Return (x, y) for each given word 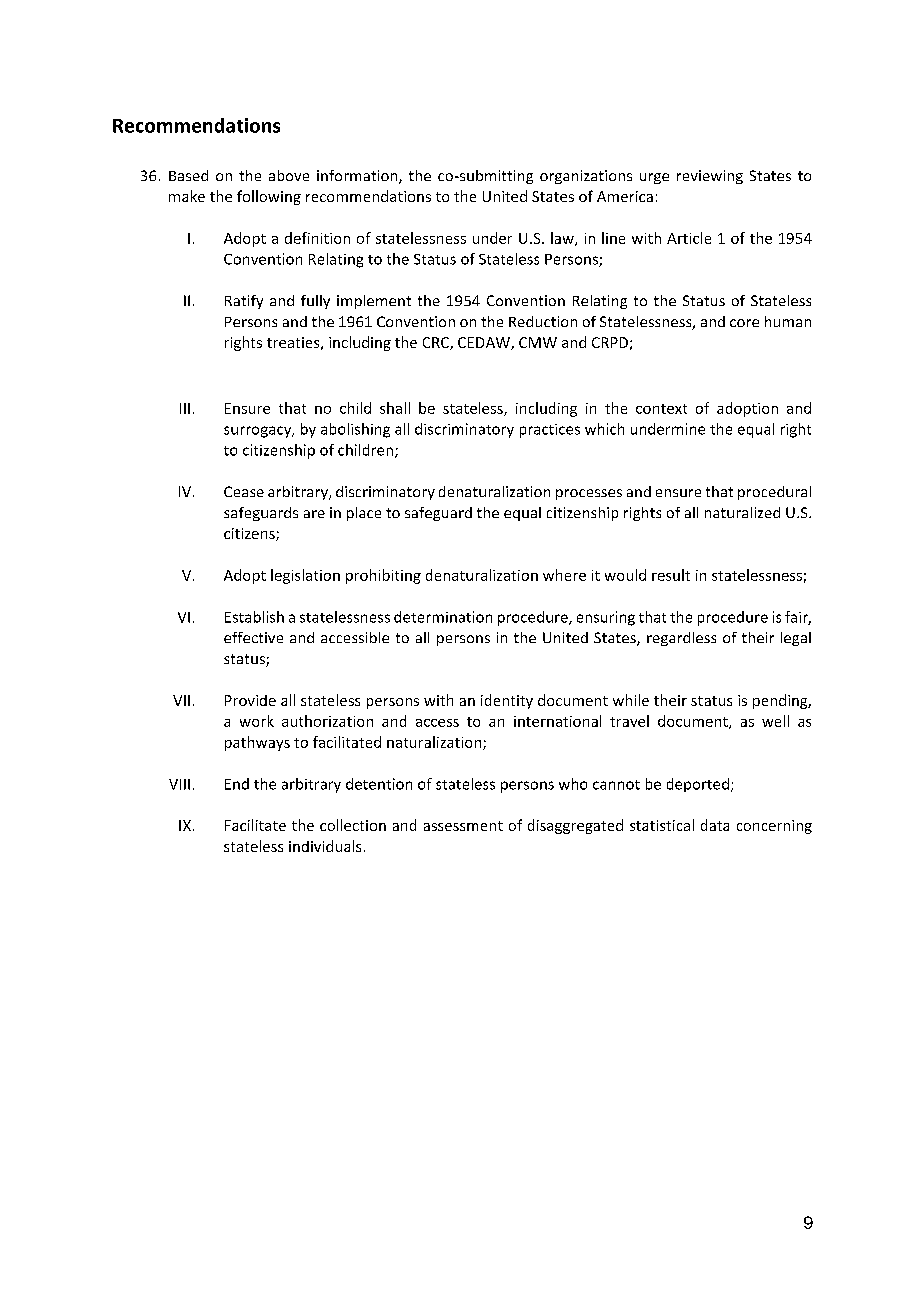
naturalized (742, 512)
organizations (586, 177)
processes (589, 494)
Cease (244, 491)
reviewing (710, 177)
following (269, 197)
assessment (463, 826)
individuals (325, 846)
